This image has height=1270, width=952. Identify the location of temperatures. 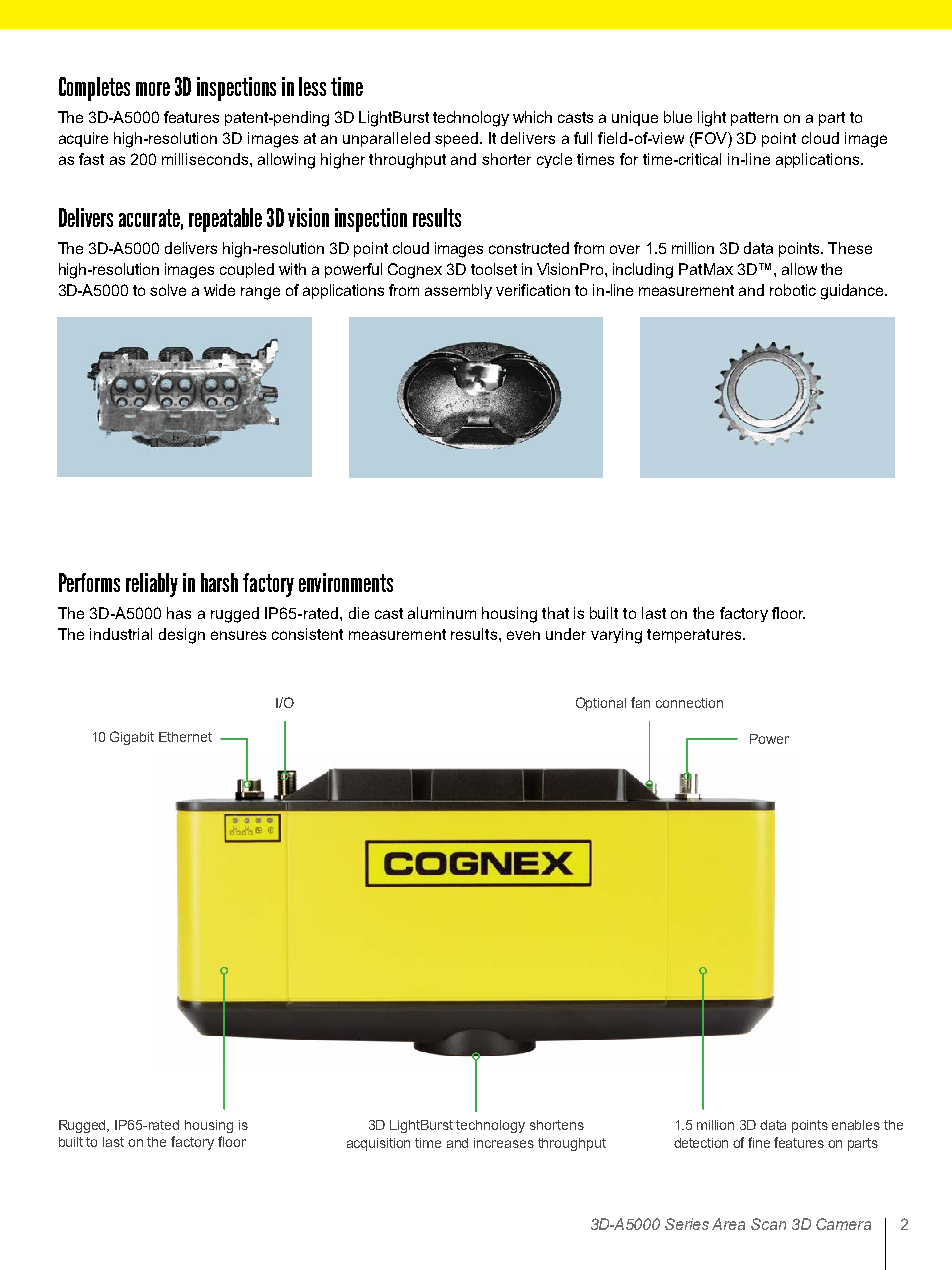
(695, 636).
